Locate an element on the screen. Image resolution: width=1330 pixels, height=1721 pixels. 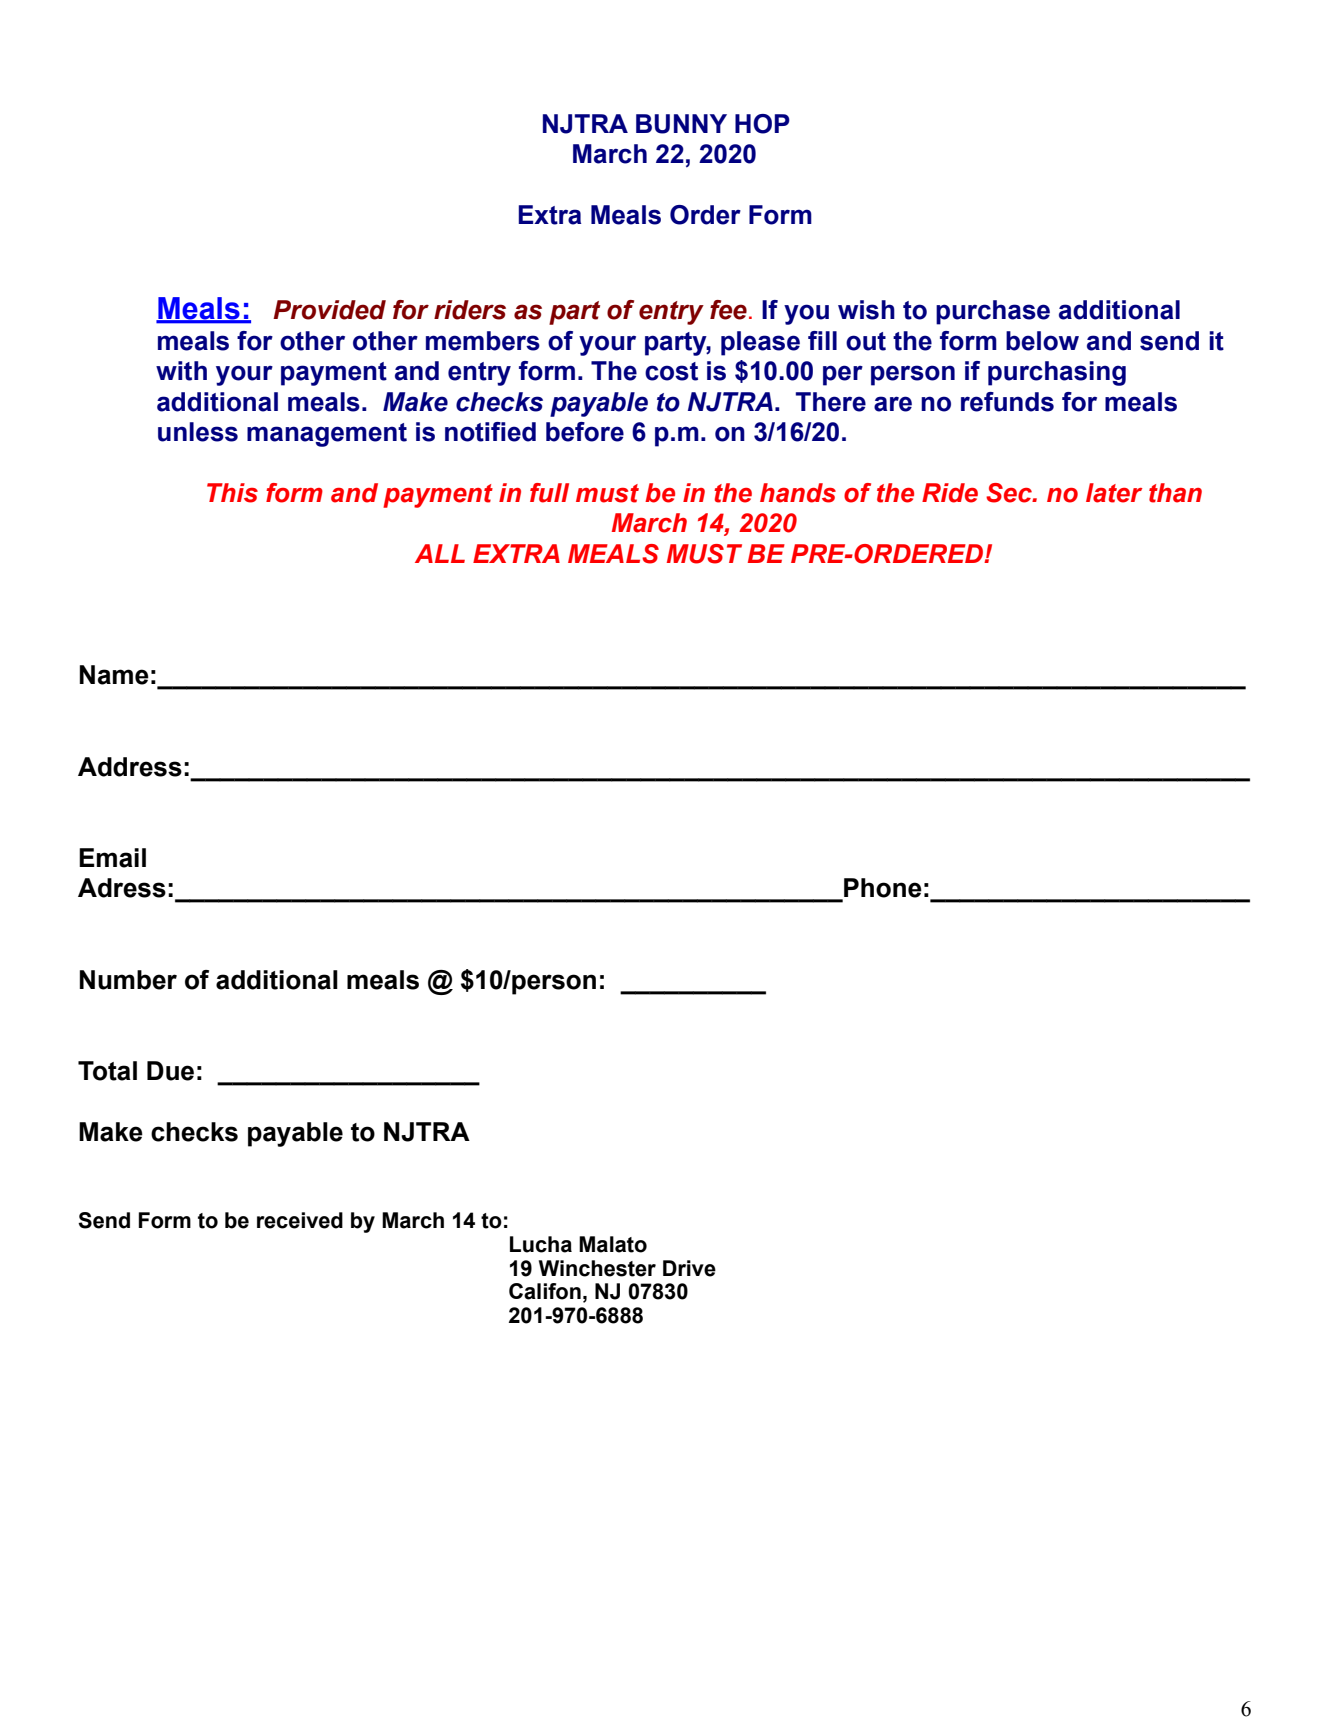
Number is located at coordinates (128, 980).
